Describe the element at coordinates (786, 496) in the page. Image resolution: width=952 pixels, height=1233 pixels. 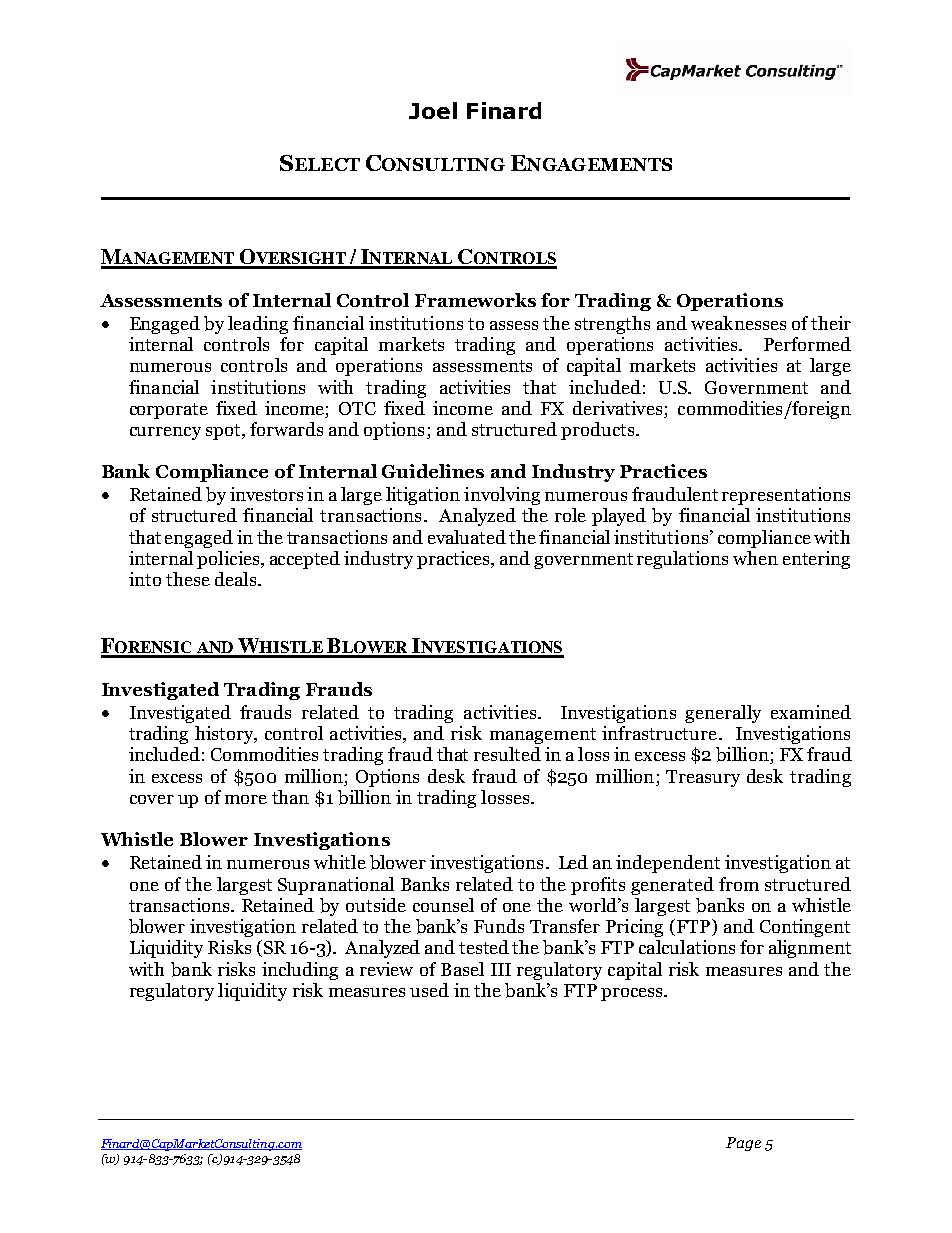
I see `representations` at that location.
